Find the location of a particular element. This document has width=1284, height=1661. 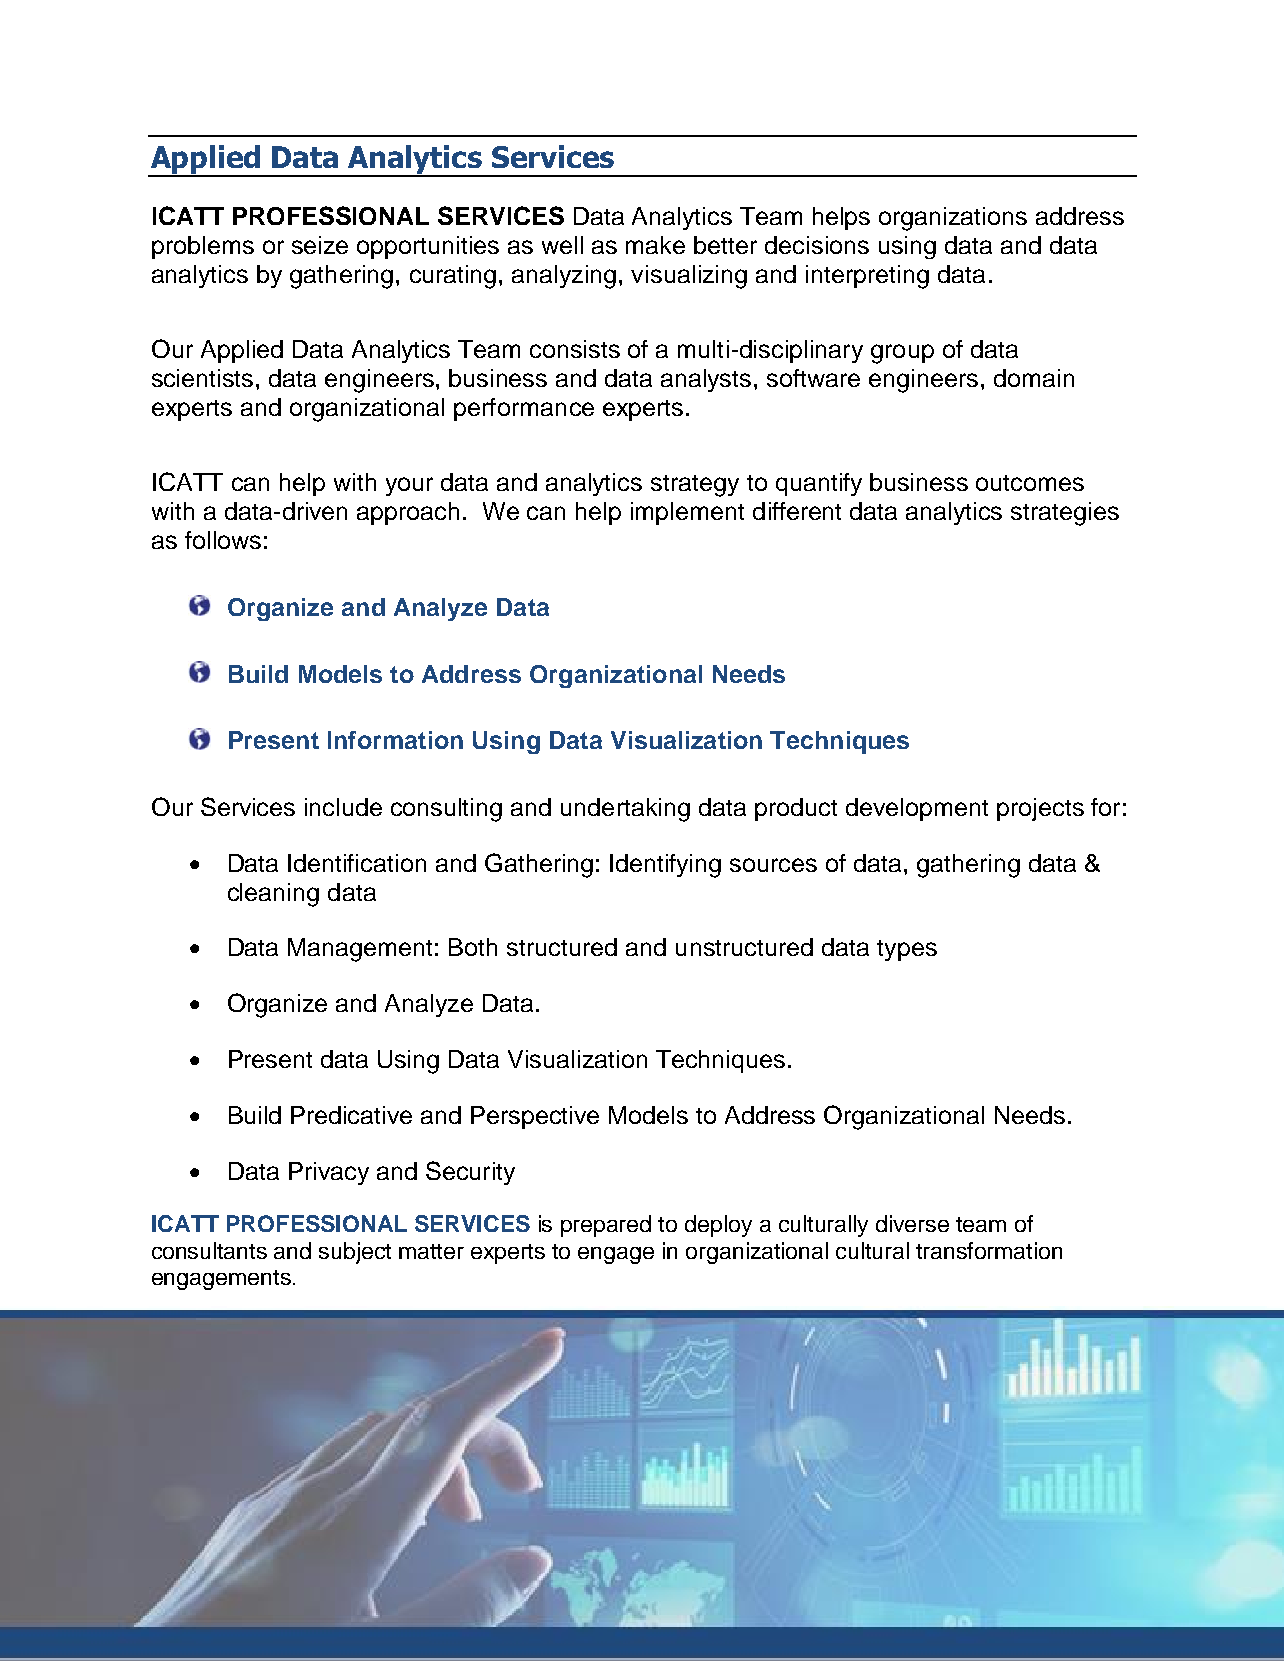

Information is located at coordinates (395, 740).
